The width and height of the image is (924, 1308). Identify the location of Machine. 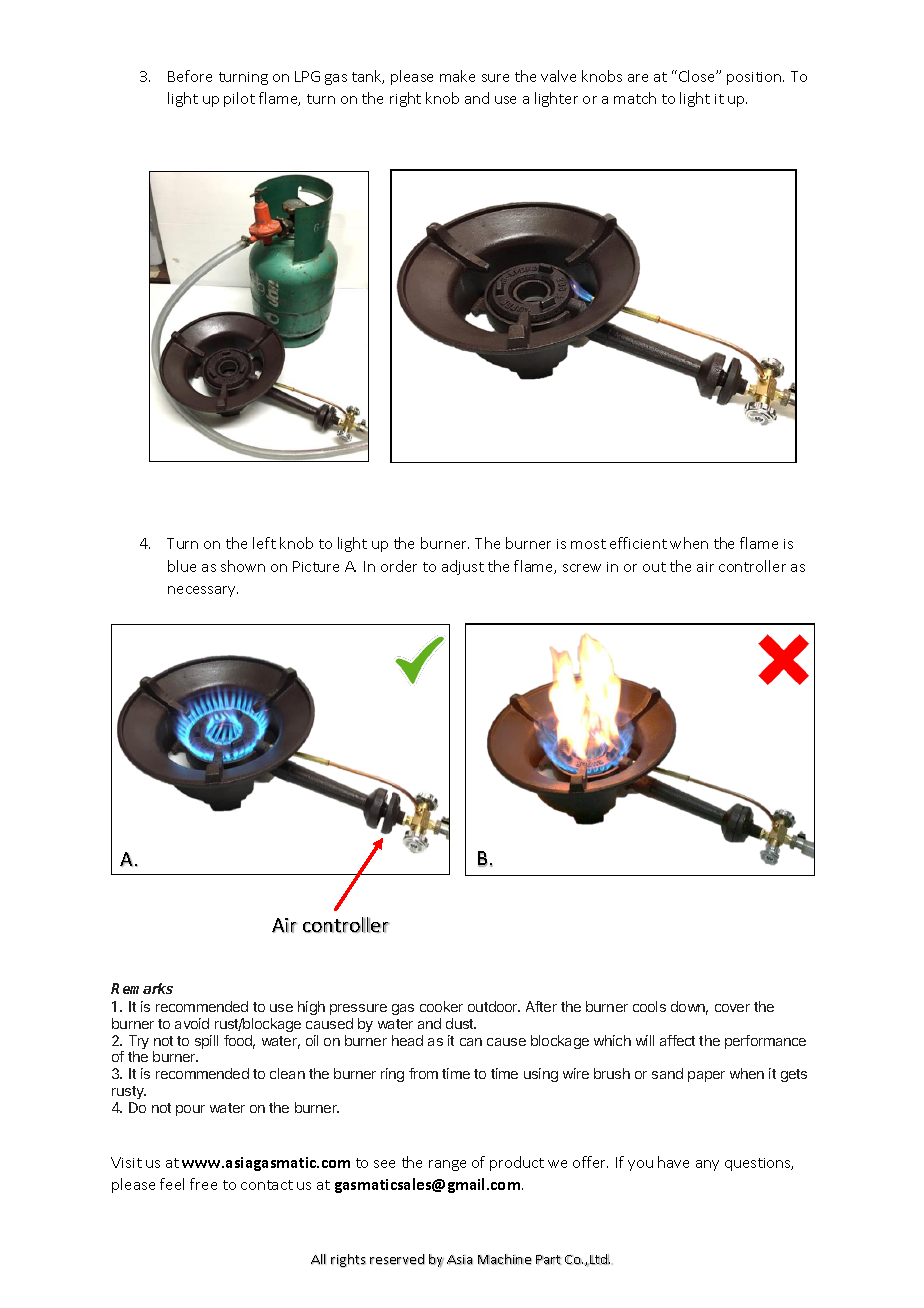
(505, 1259).
